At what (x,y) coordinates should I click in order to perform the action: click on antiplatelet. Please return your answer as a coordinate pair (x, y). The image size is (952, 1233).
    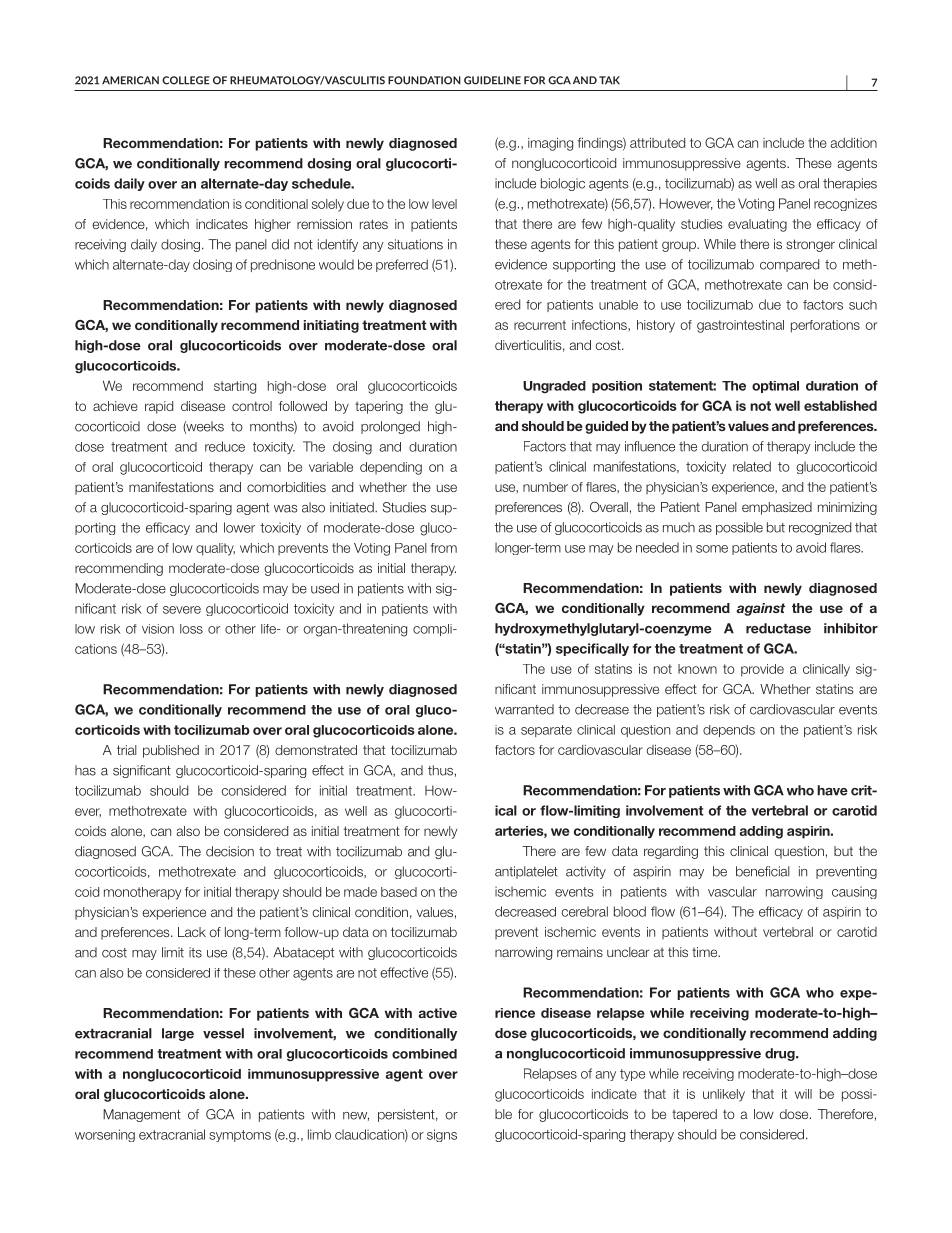
    Looking at the image, I should click on (526, 872).
